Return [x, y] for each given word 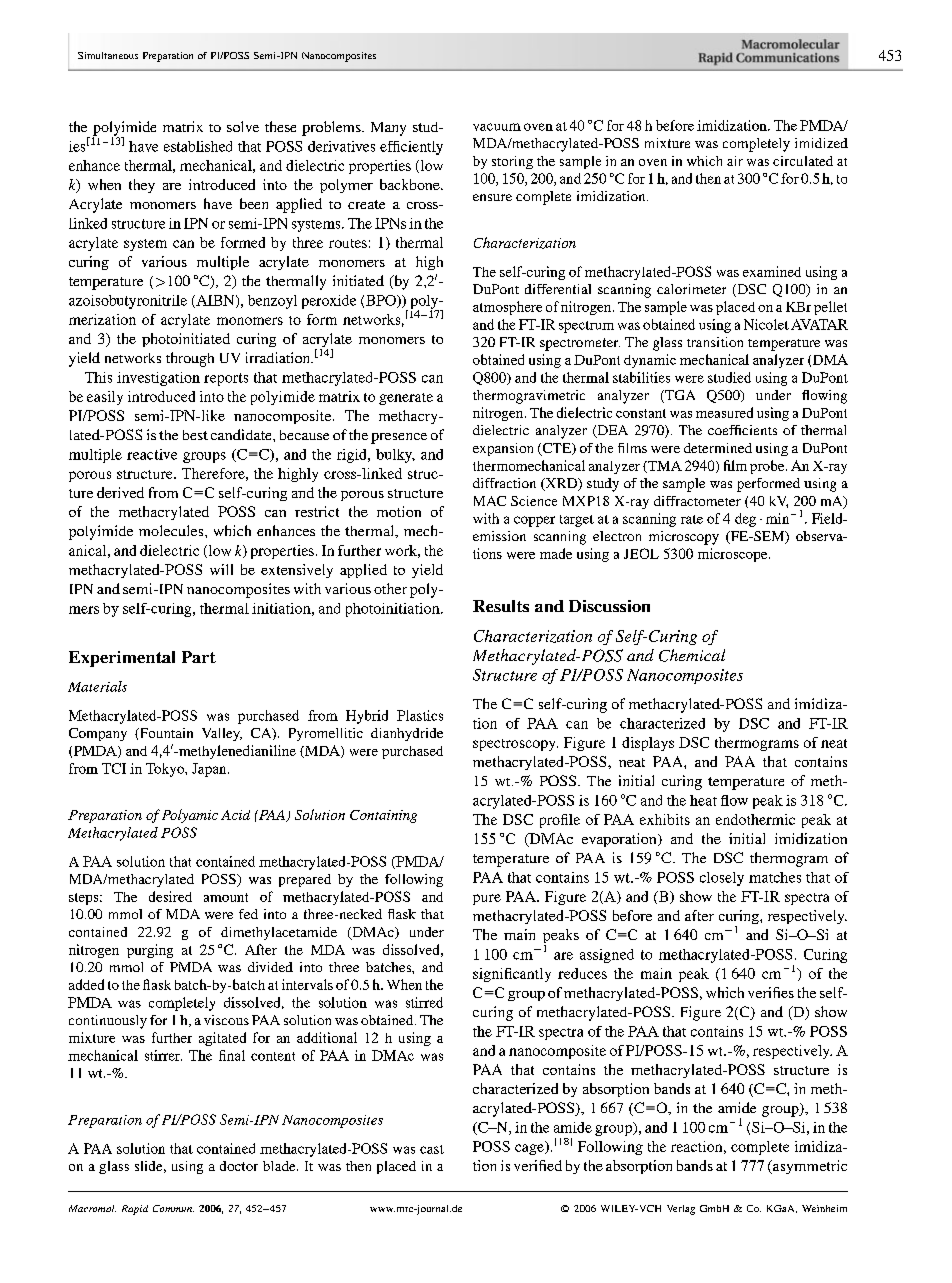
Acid [235, 815]
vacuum [497, 127]
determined [718, 448]
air [735, 161]
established [198, 146]
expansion [503, 449]
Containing [383, 816]
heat [703, 800]
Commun [173, 1208]
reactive [152, 454]
